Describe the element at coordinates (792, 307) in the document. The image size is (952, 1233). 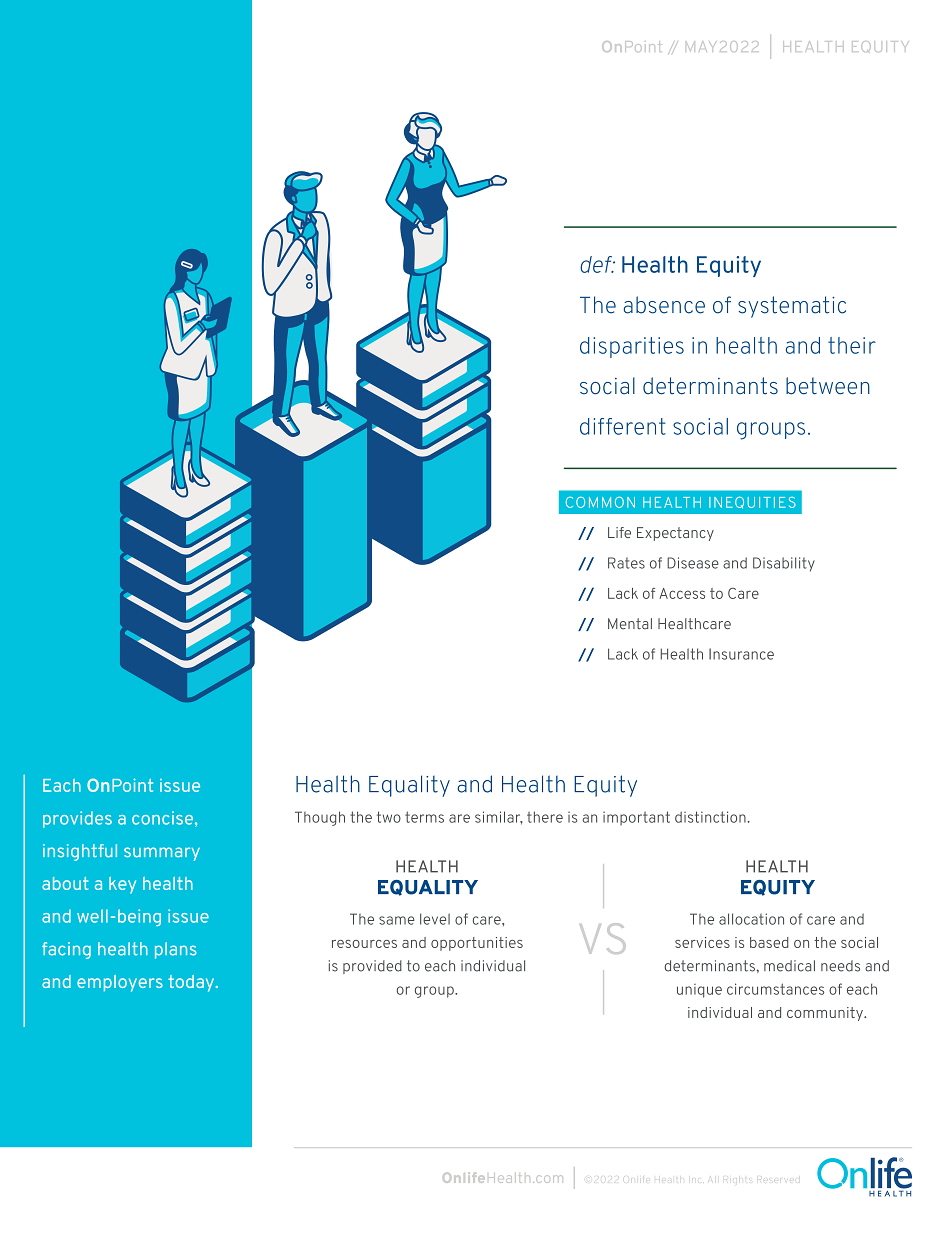
I see `systematic` at that location.
